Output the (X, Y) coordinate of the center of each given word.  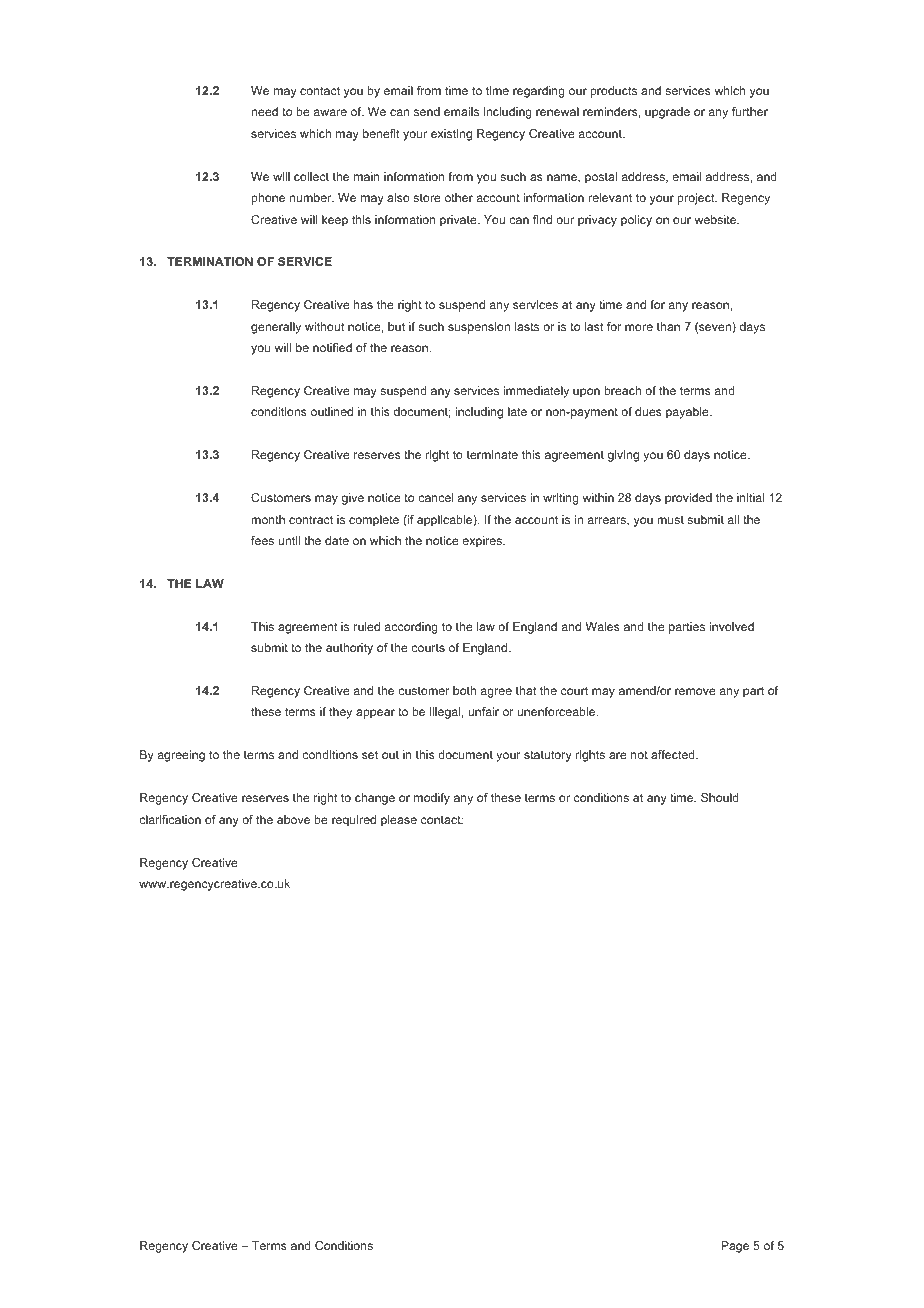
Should (720, 797)
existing (451, 135)
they (340, 713)
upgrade (667, 113)
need (265, 111)
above (293, 819)
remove (695, 691)
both (464, 690)
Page (735, 1247)
